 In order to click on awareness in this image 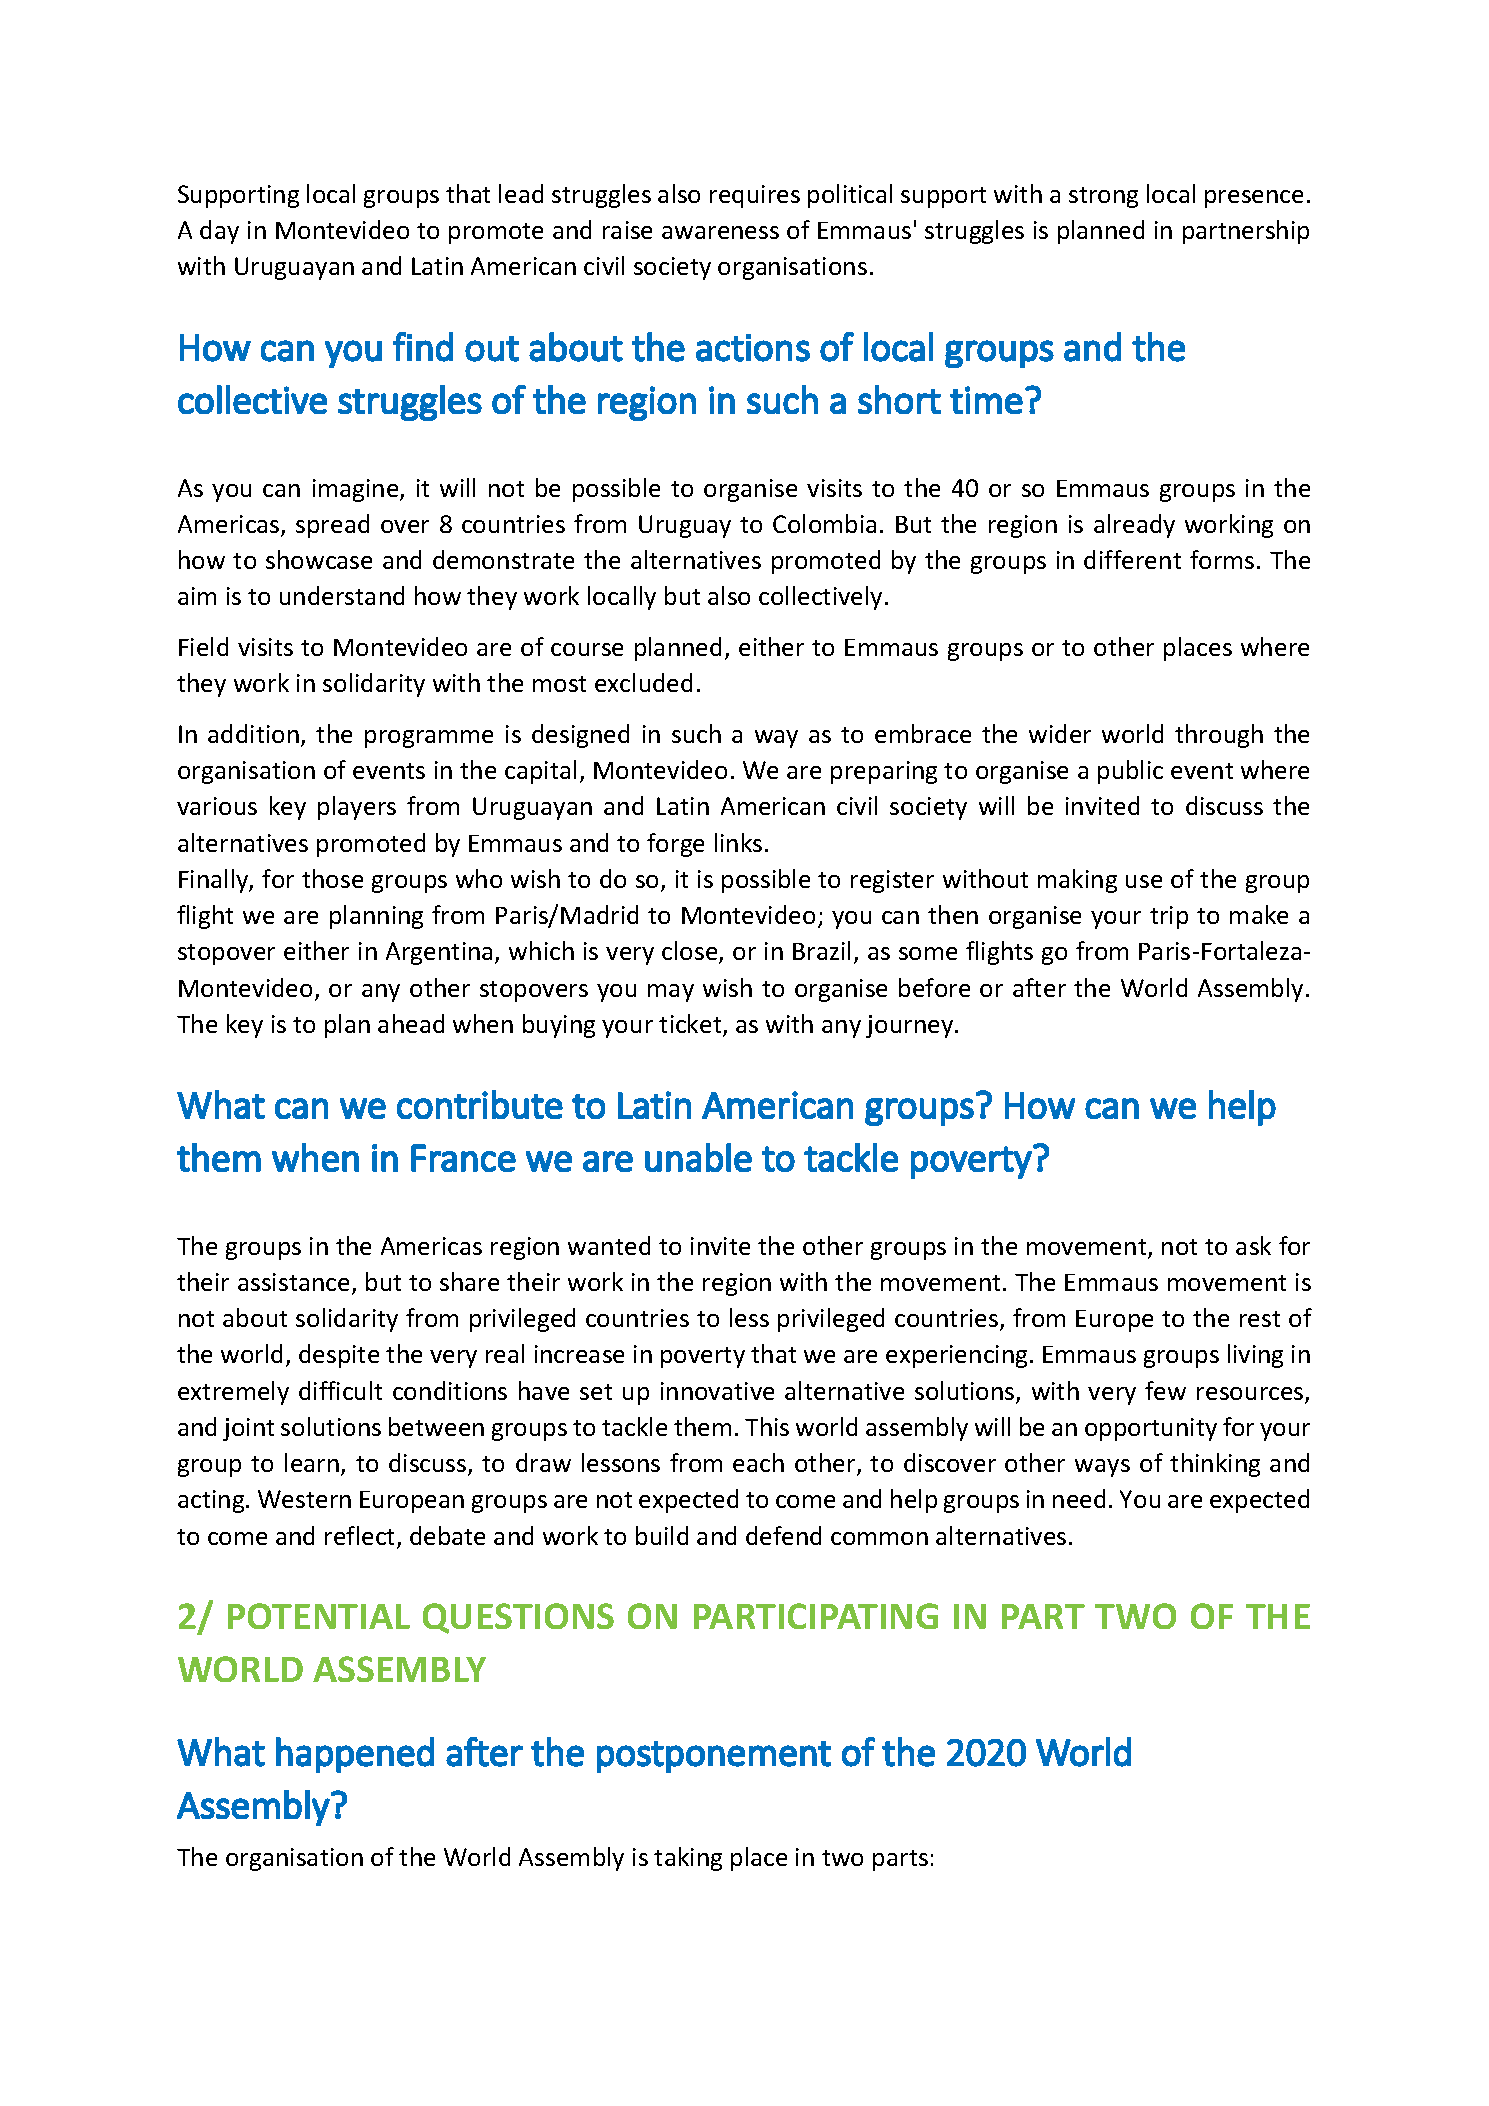, I will do `click(720, 232)`.
